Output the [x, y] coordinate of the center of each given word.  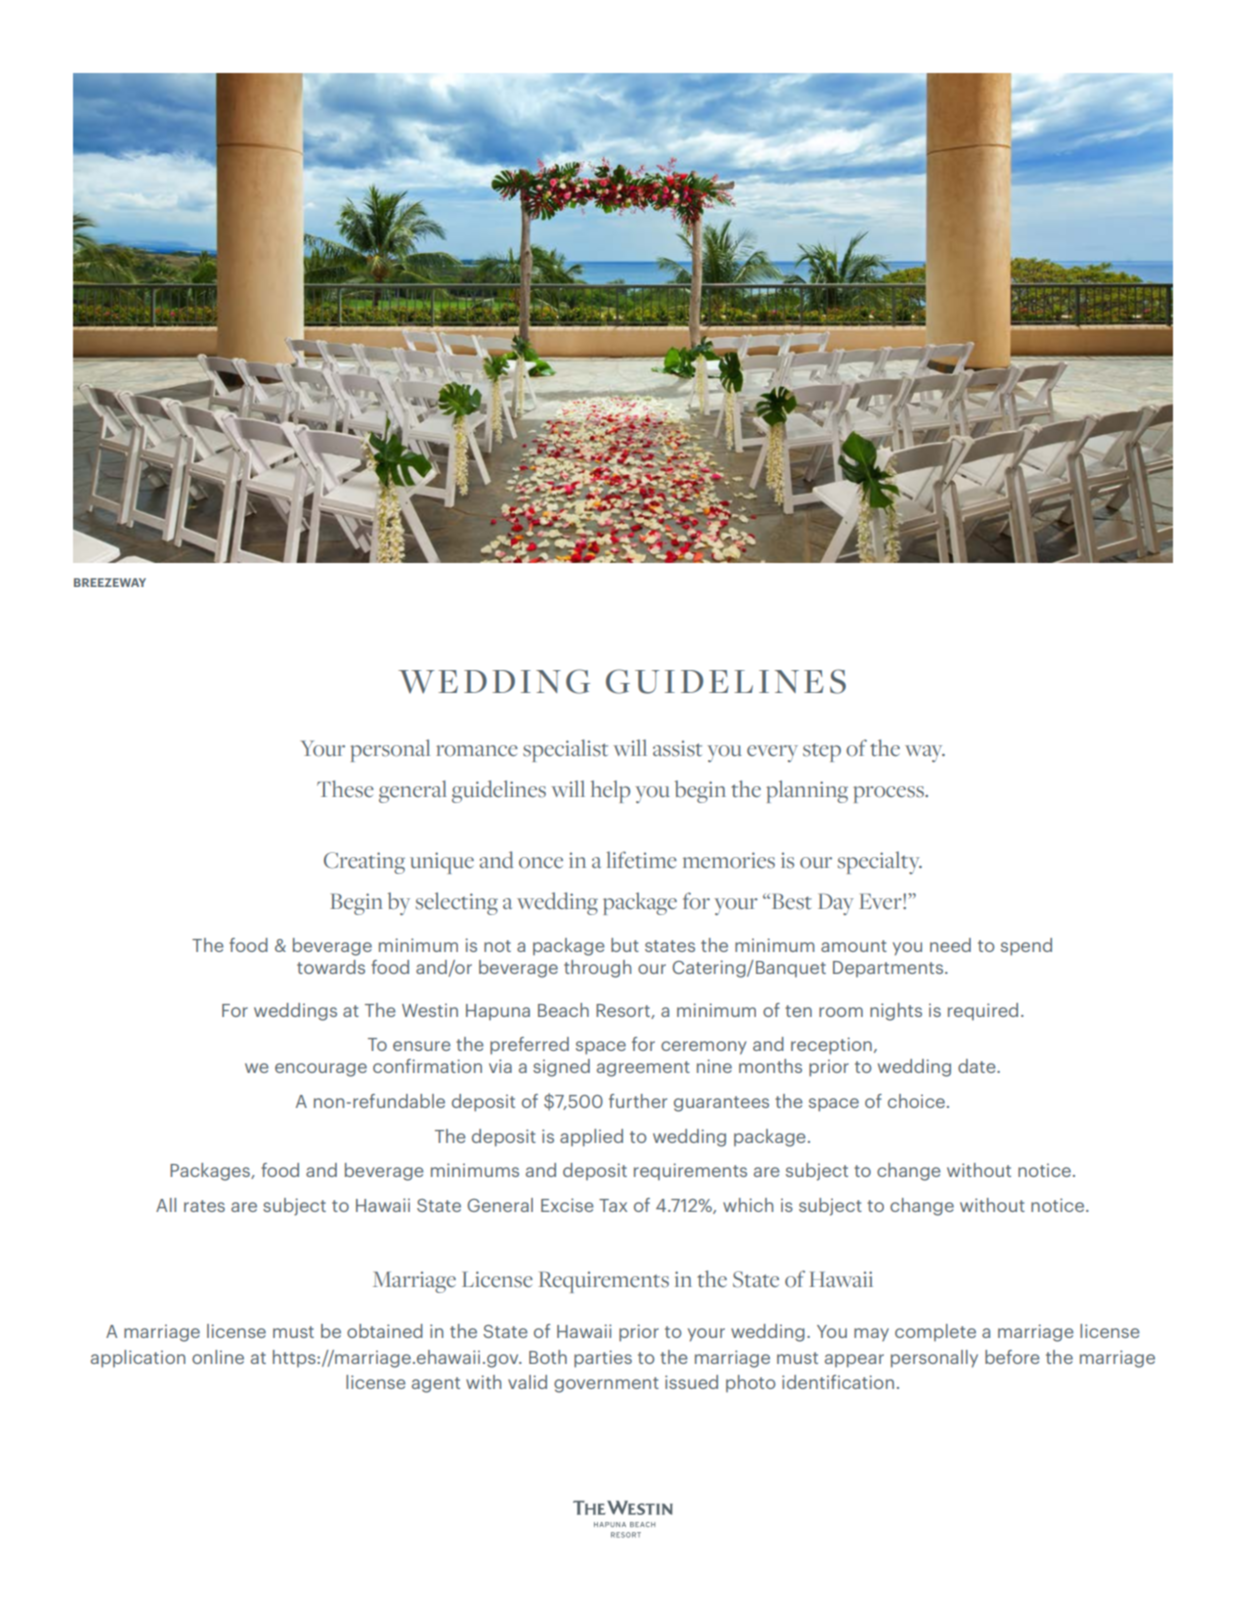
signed [561, 1068]
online [218, 1357]
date [978, 1066]
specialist [565, 750]
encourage [321, 1070]
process [889, 794]
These [345, 789]
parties [603, 1359]
